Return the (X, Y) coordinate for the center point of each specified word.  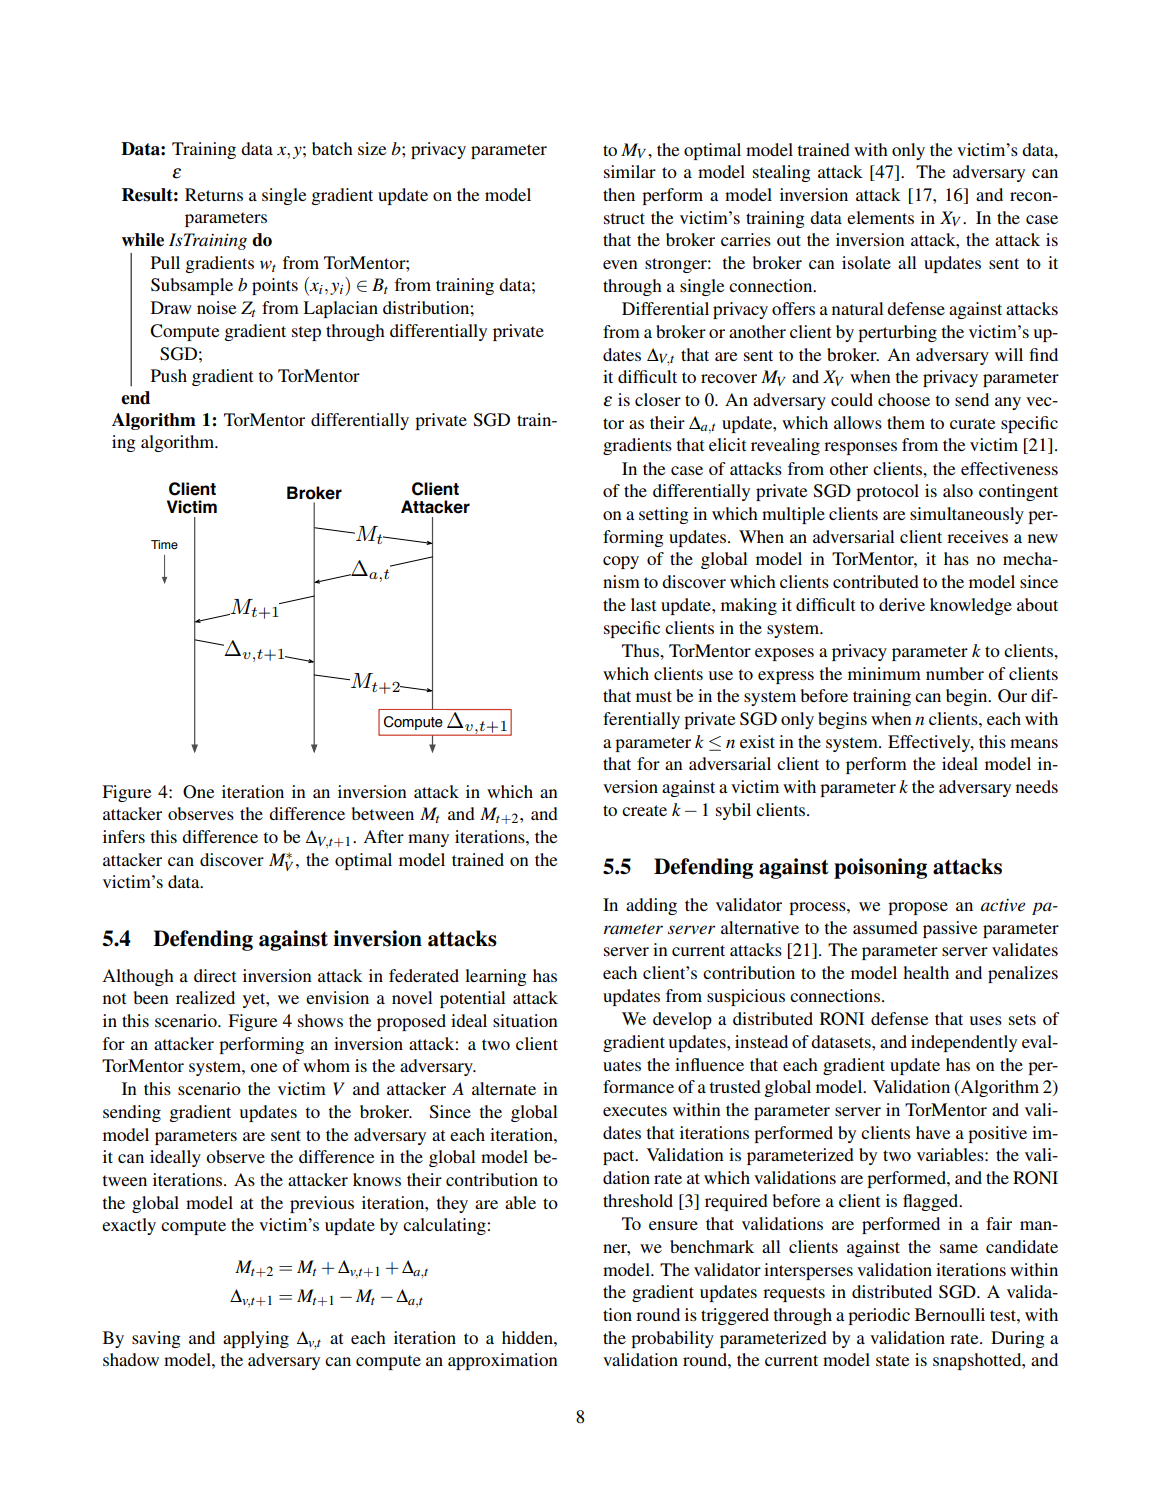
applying (256, 1339)
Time (164, 544)
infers (124, 836)
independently (964, 1043)
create (644, 810)
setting (664, 515)
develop (682, 1020)
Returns (214, 194)
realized (205, 997)
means (1034, 743)
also (958, 490)
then (619, 194)
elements (880, 217)
